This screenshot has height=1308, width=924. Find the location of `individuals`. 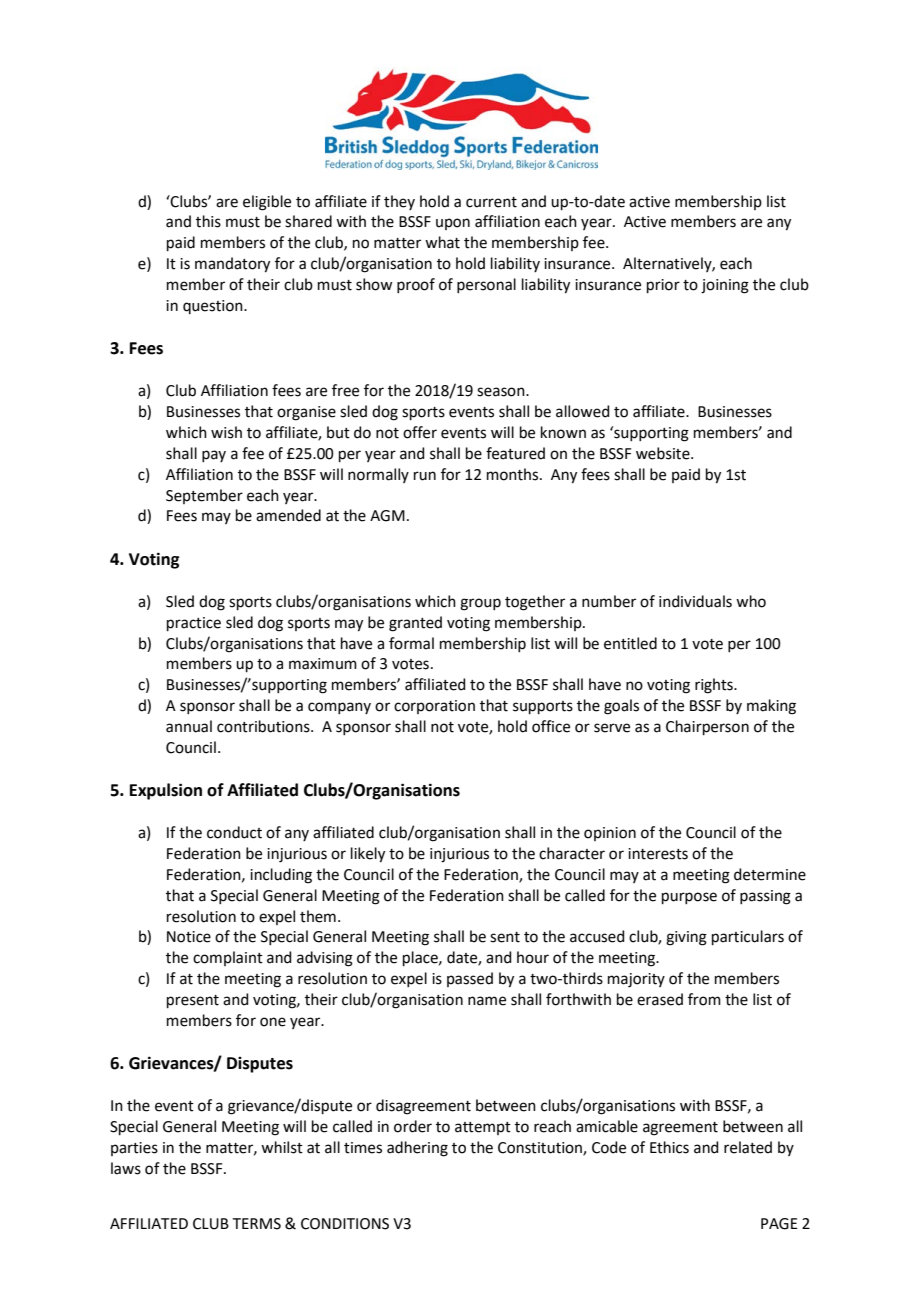

individuals is located at coordinates (695, 601).
